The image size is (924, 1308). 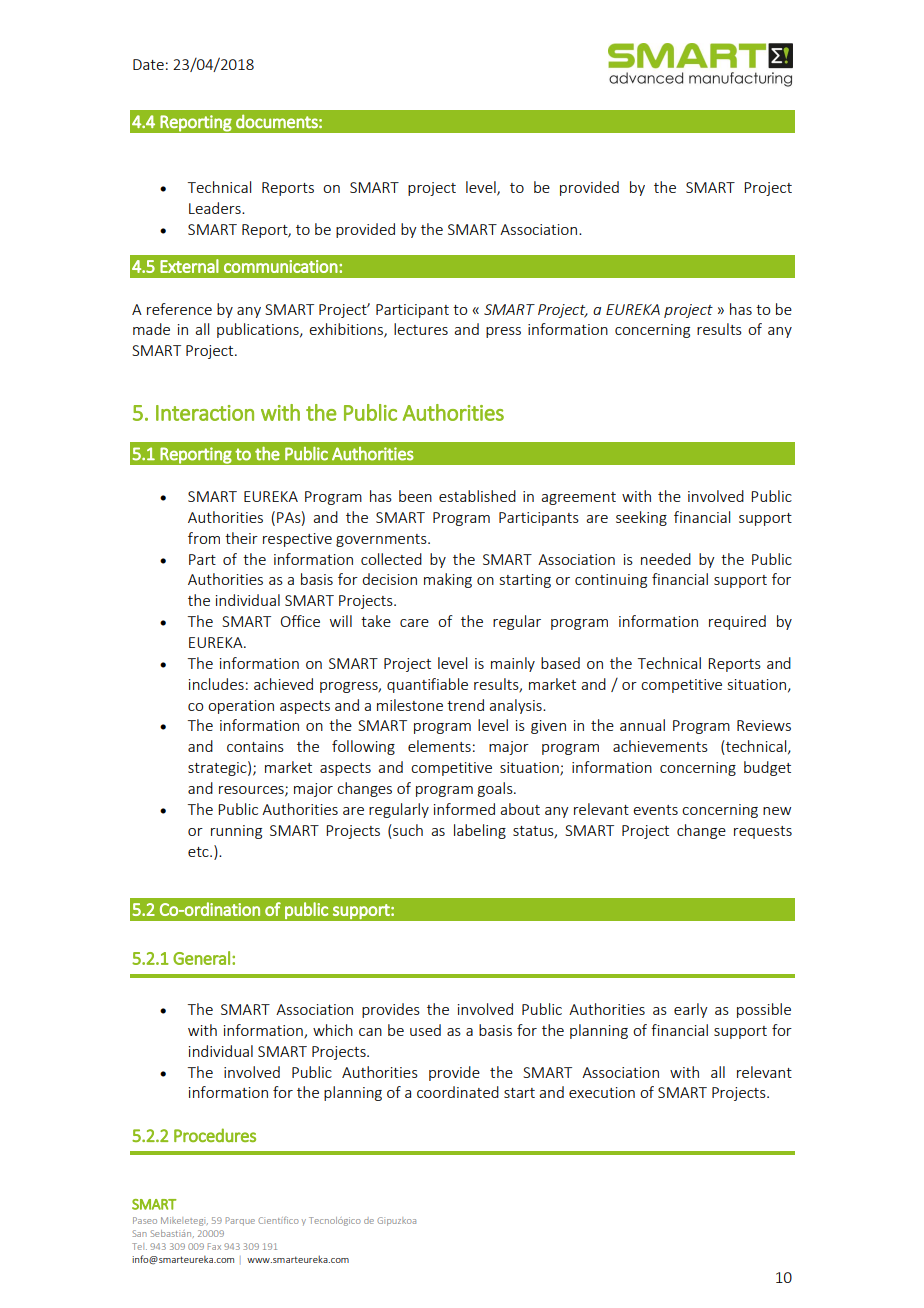 I want to click on used, so click(x=425, y=1030).
